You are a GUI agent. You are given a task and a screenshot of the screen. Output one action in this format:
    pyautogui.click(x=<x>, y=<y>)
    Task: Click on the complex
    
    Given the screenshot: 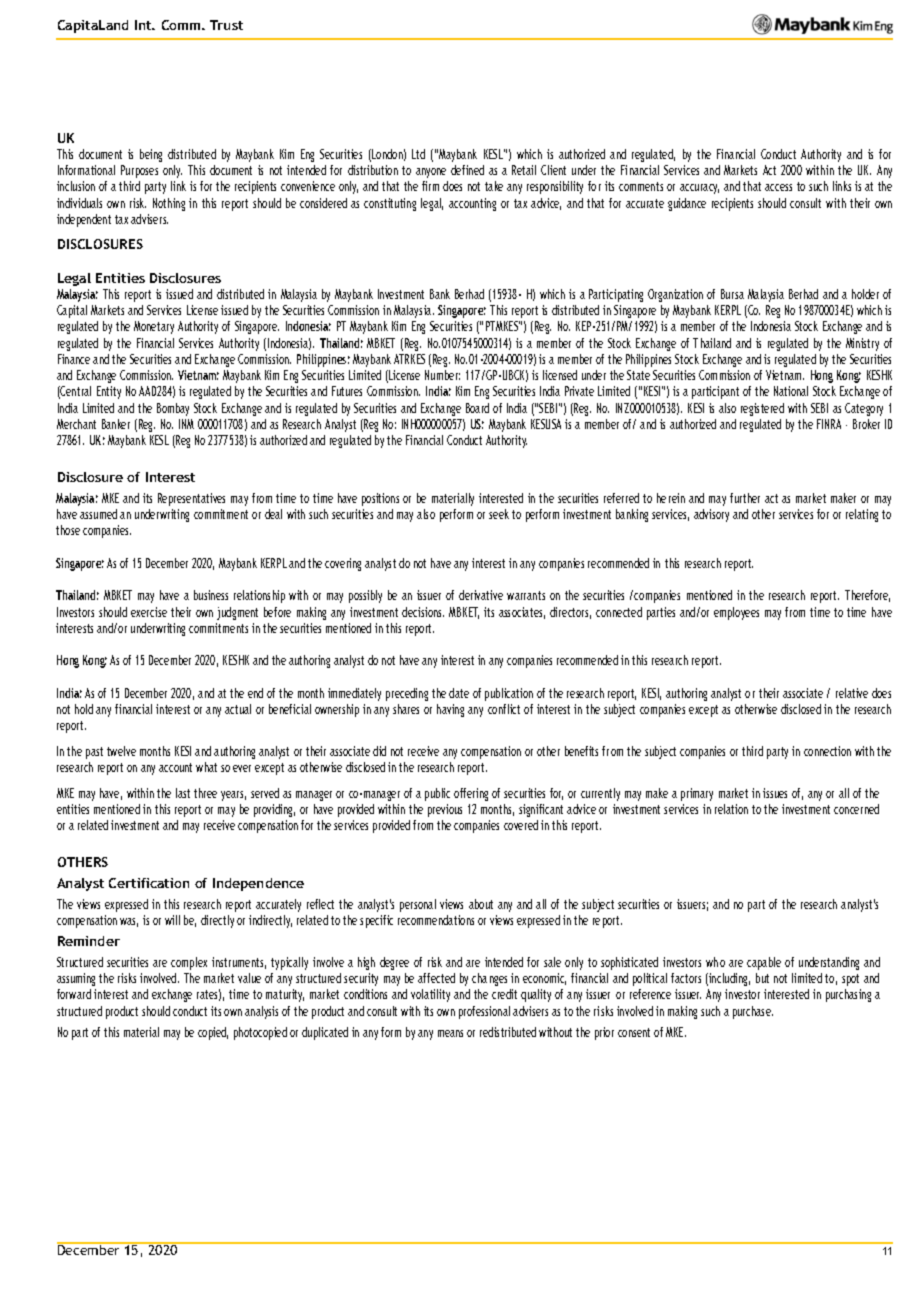 What is the action you would take?
    pyautogui.click(x=189, y=963)
